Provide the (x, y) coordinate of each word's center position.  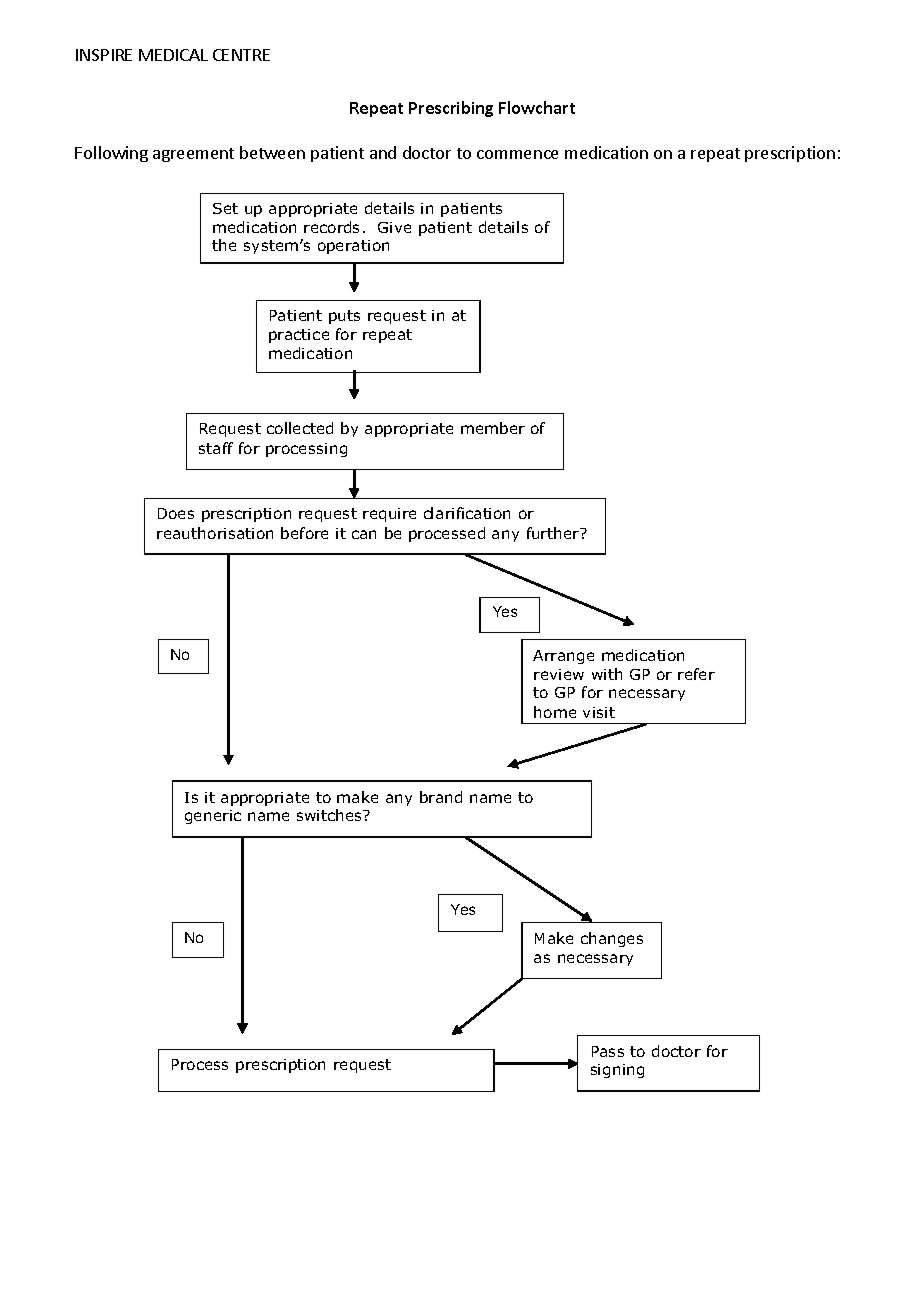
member (493, 428)
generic (213, 817)
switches (330, 815)
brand (441, 797)
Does (176, 513)
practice (299, 336)
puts (344, 317)
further (554, 533)
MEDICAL (173, 55)
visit (599, 712)
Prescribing (451, 109)
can (364, 534)
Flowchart (537, 107)
